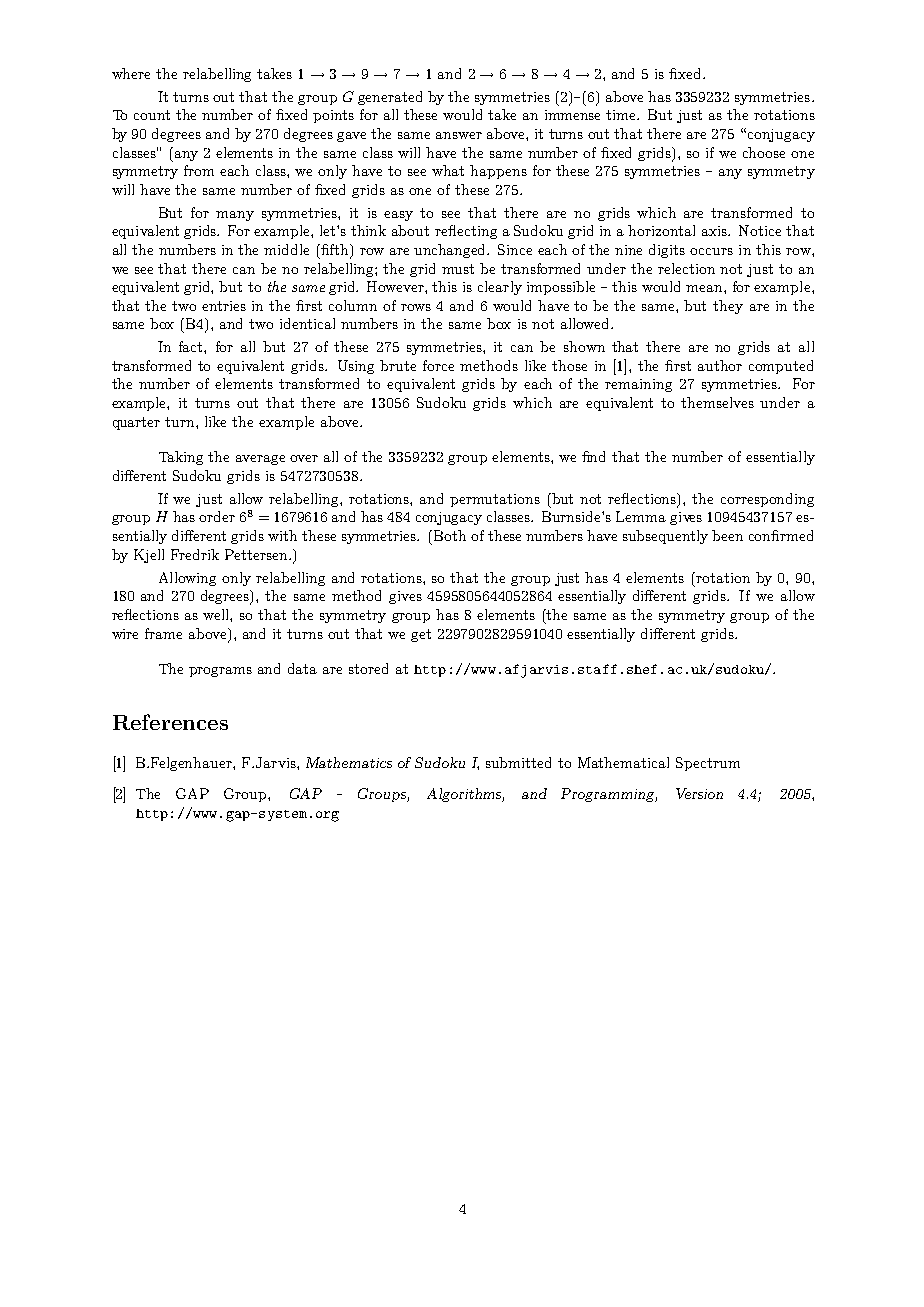  Describe the element at coordinates (421, 635) in the screenshot. I see `get` at that location.
